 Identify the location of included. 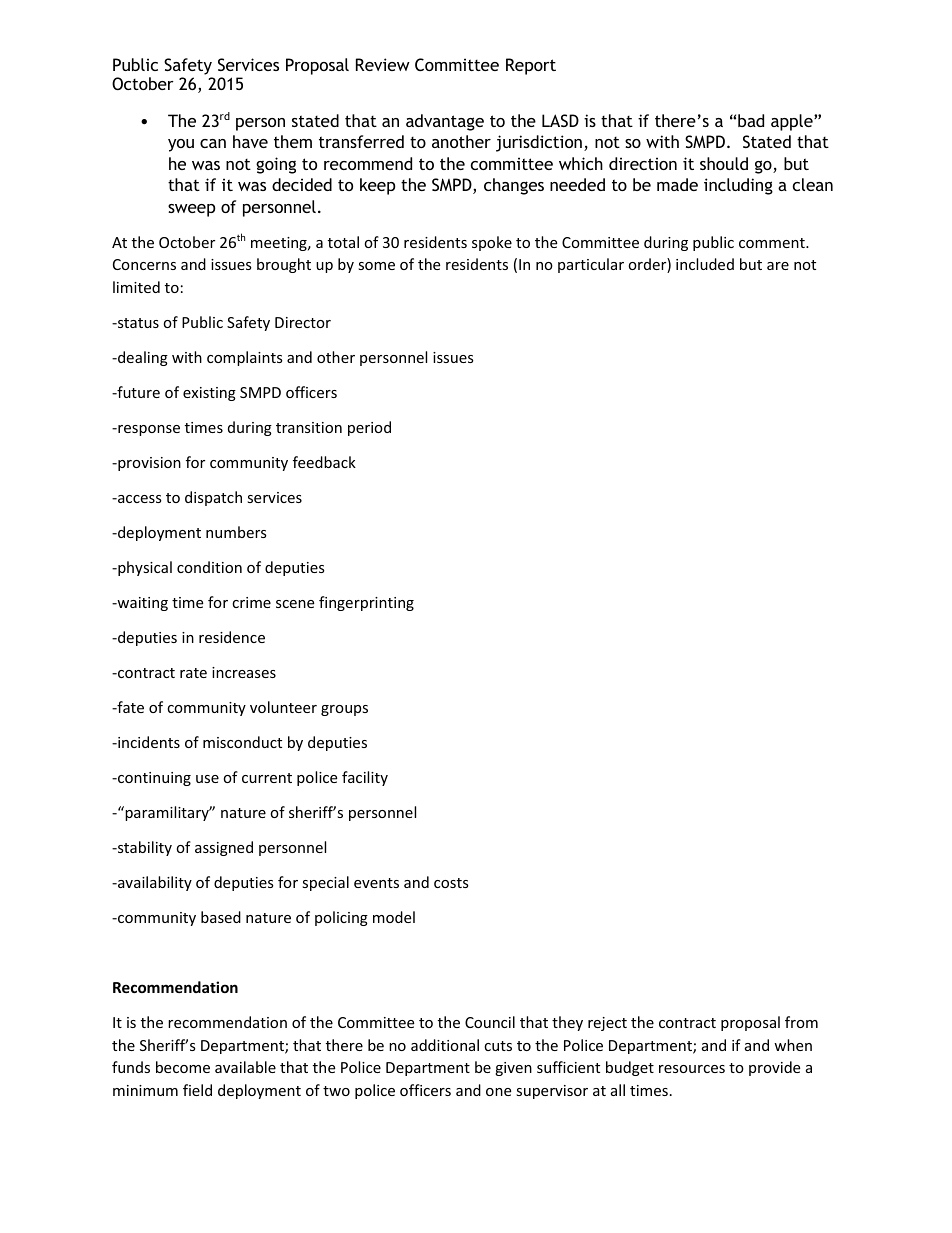
(705, 264).
